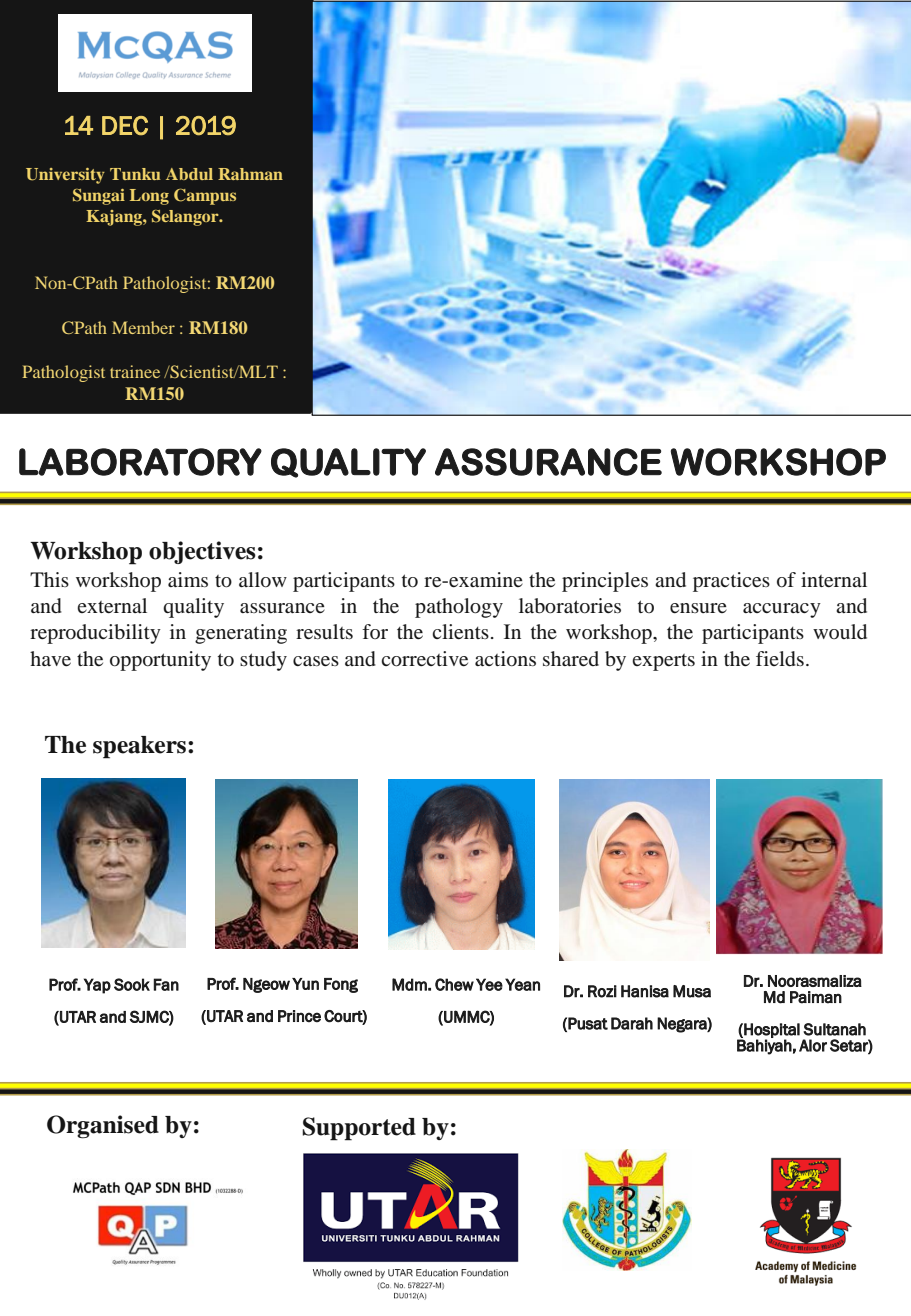  I want to click on Tunku, so click(135, 174).
